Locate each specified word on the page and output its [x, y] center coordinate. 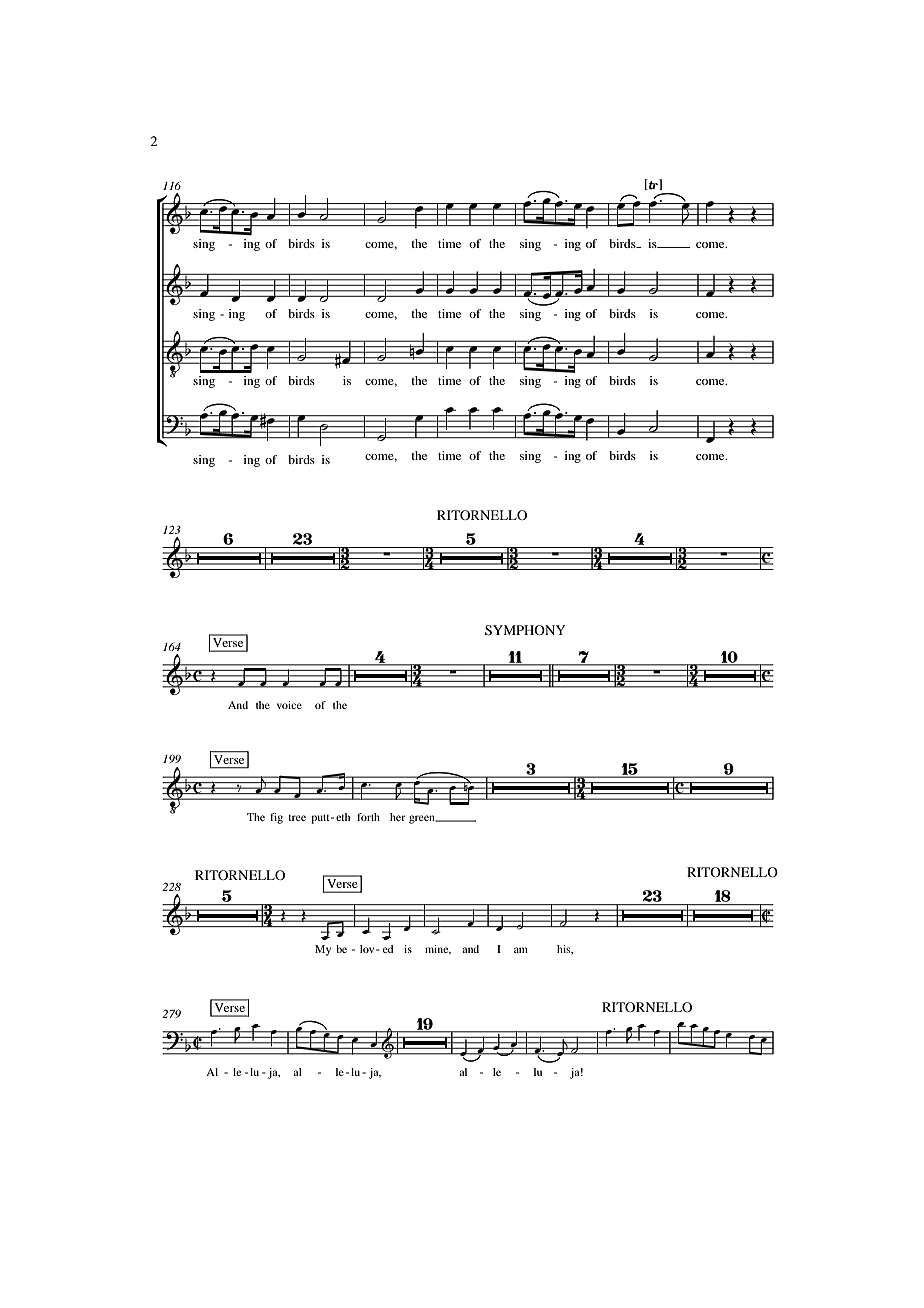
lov [368, 949]
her [398, 817]
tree [297, 818]
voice [289, 705]
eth [343, 817]
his [565, 949]
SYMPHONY [525, 630]
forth [368, 817]
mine [438, 950]
